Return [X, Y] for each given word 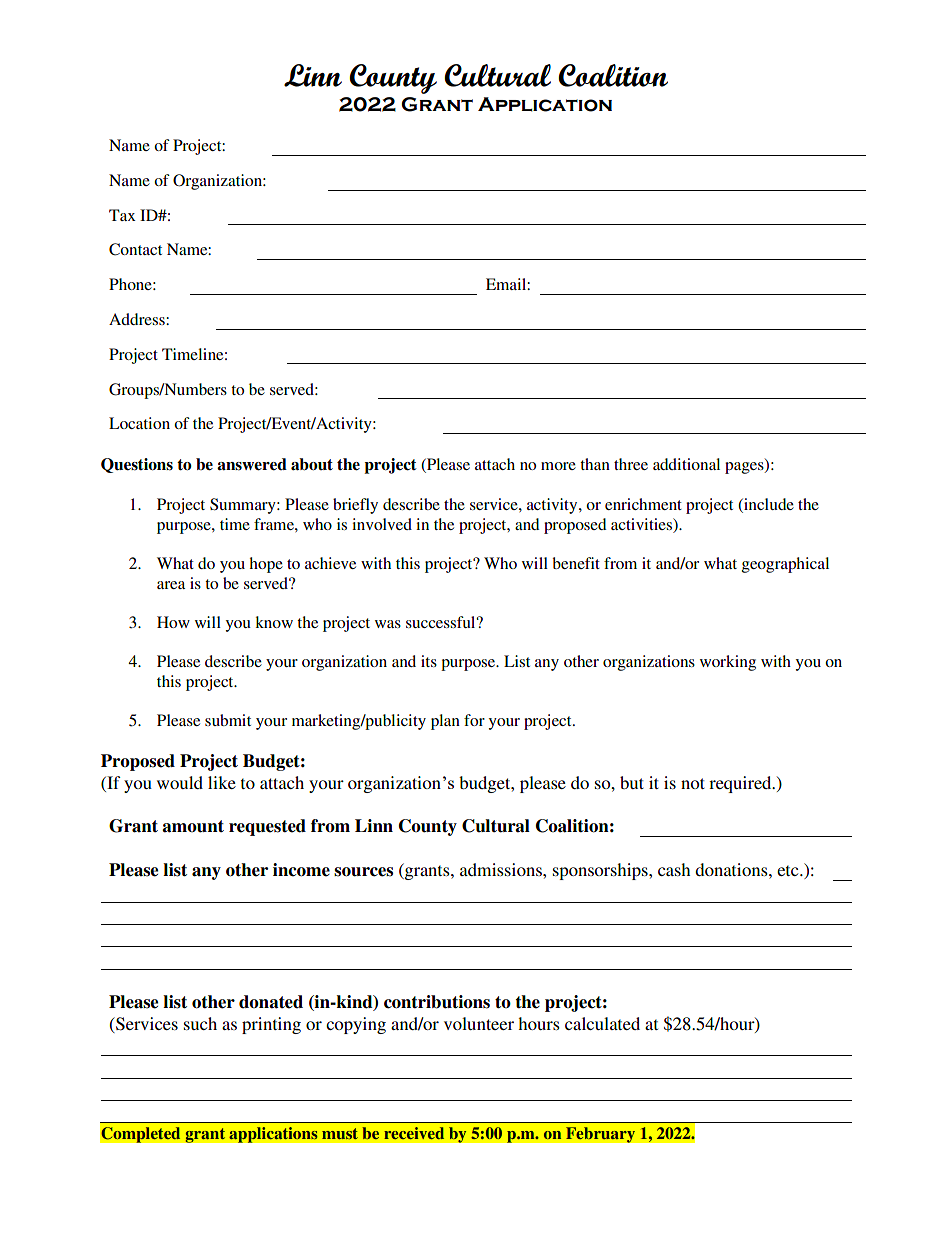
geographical [785, 565]
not [693, 783]
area [171, 585]
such [200, 1023]
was [388, 624]
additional [686, 464]
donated [271, 1002]
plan [445, 722]
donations [732, 869]
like [222, 782]
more [558, 466]
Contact [135, 249]
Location [139, 423]
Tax [122, 215]
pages [745, 468]
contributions [437, 1002]
